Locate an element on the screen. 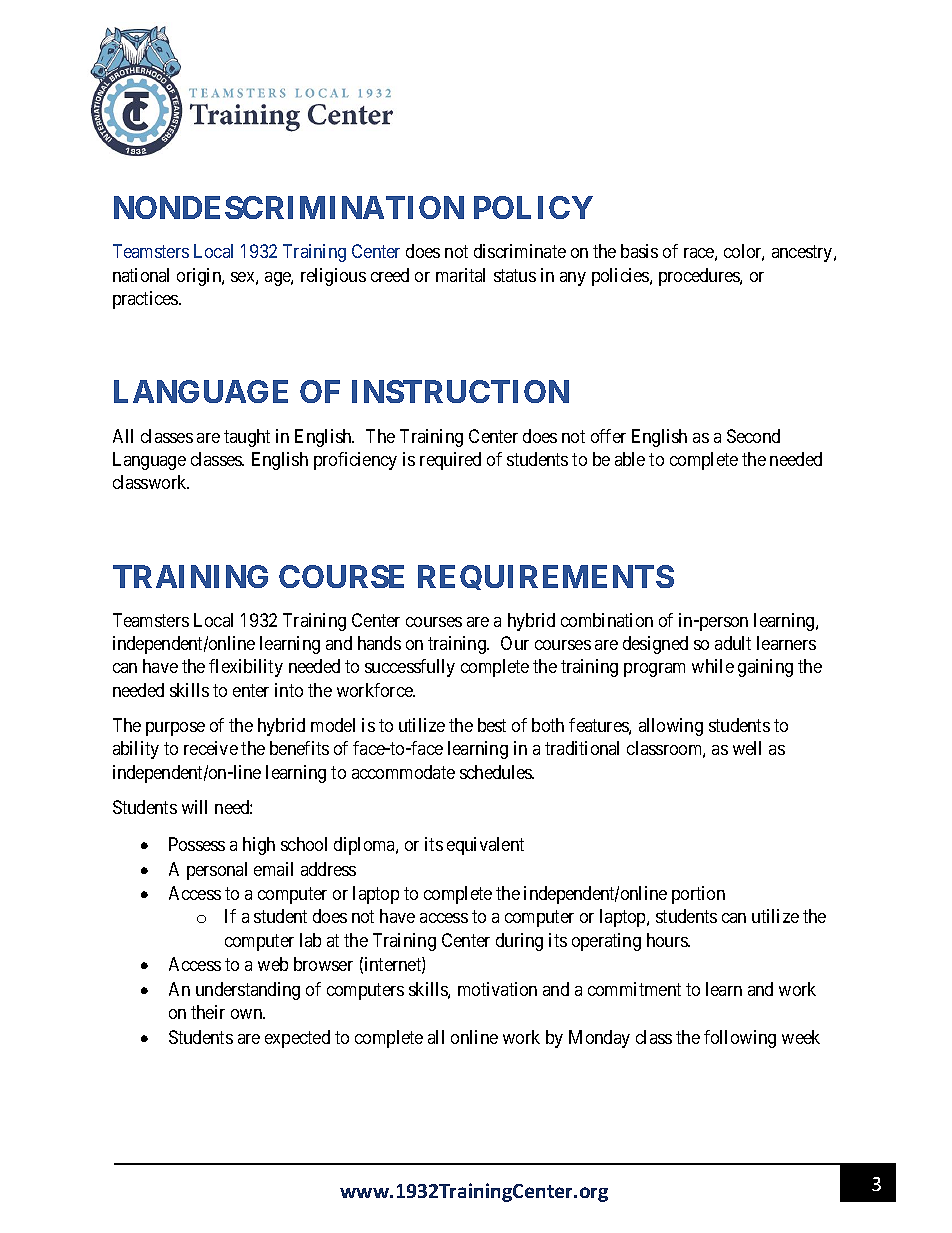 The height and width of the screenshot is (1233, 952). discriminate is located at coordinates (520, 251).
